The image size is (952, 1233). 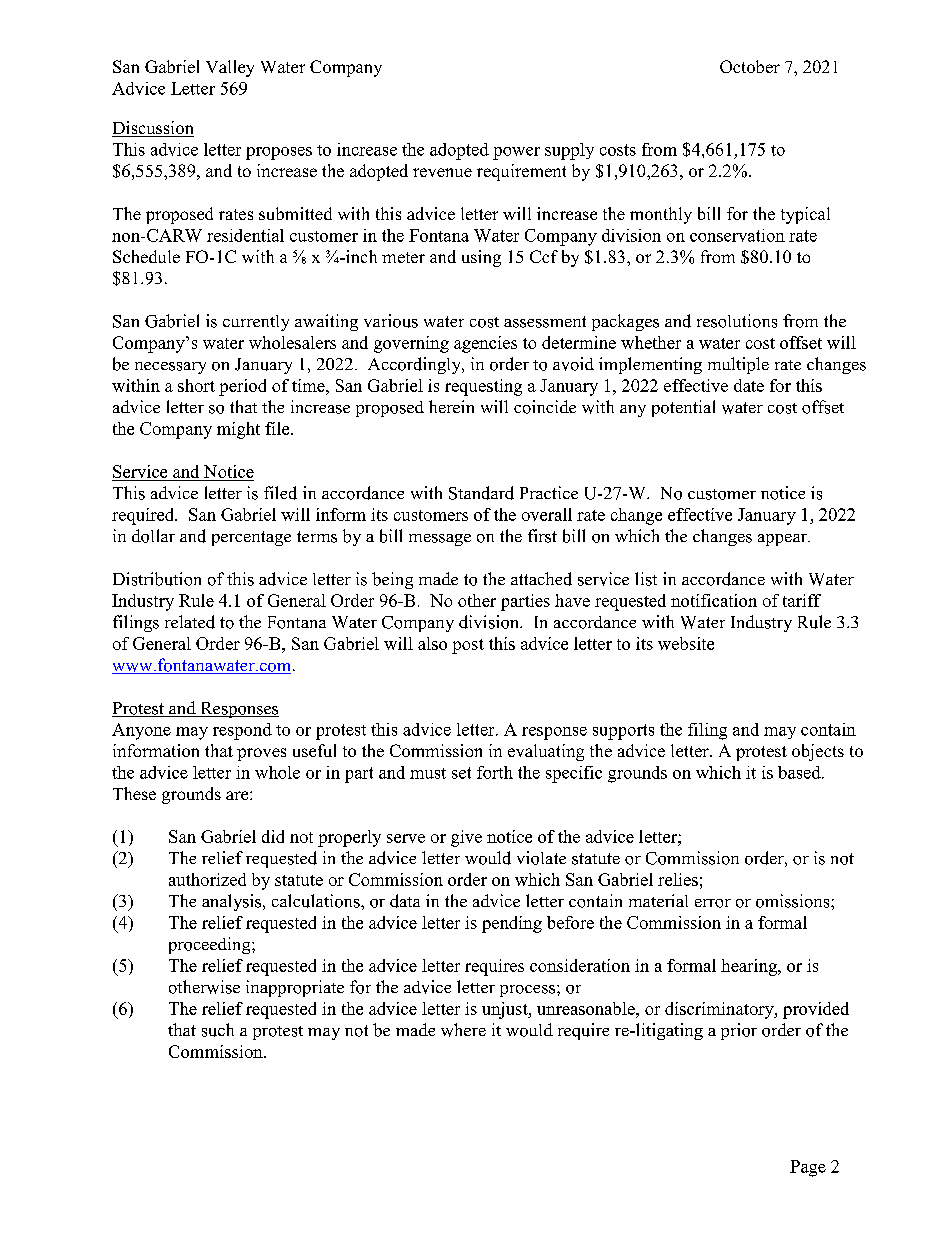 What do you see at coordinates (466, 838) in the screenshot?
I see `give` at bounding box center [466, 838].
